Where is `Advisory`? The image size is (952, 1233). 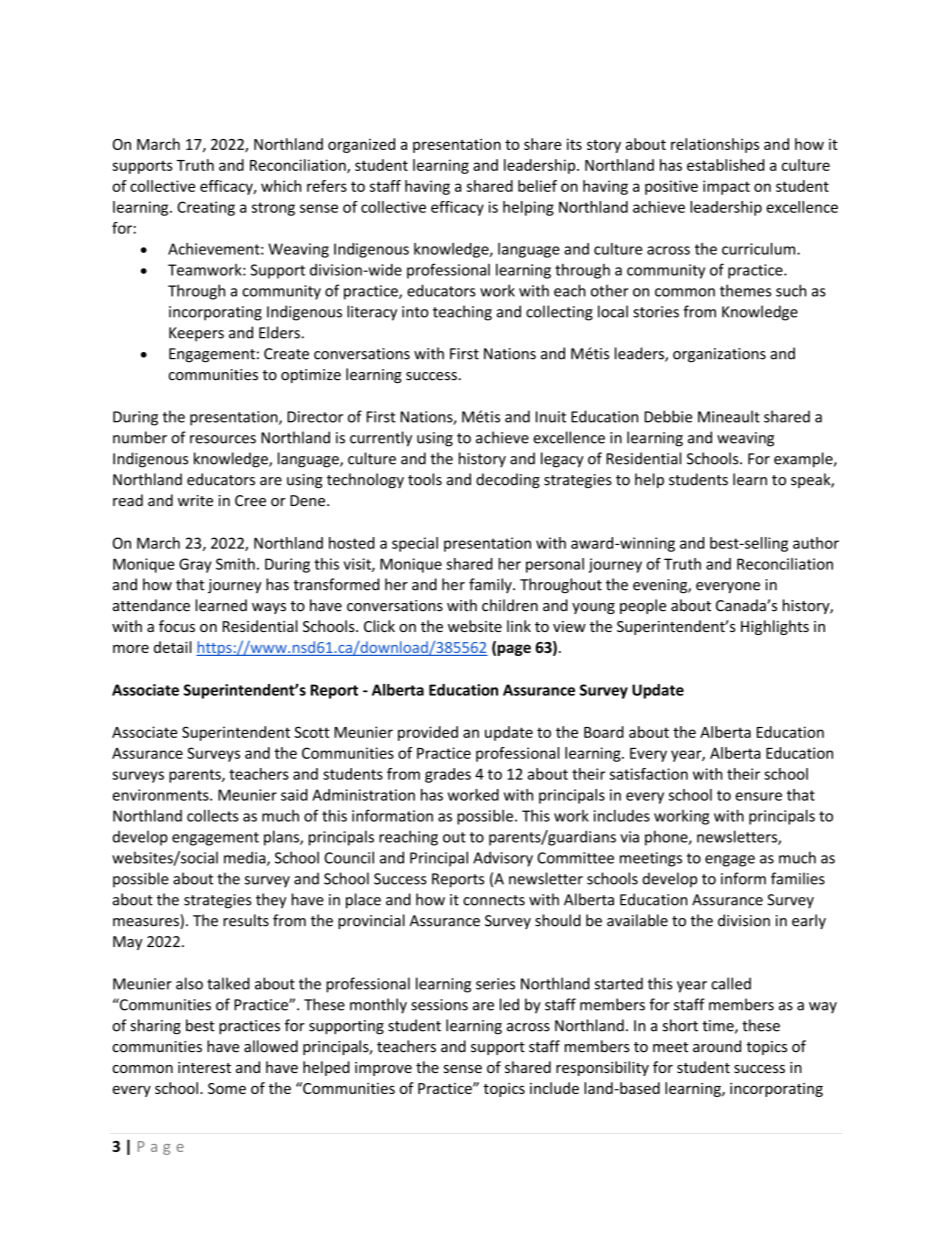
Advisory is located at coordinates (503, 859).
